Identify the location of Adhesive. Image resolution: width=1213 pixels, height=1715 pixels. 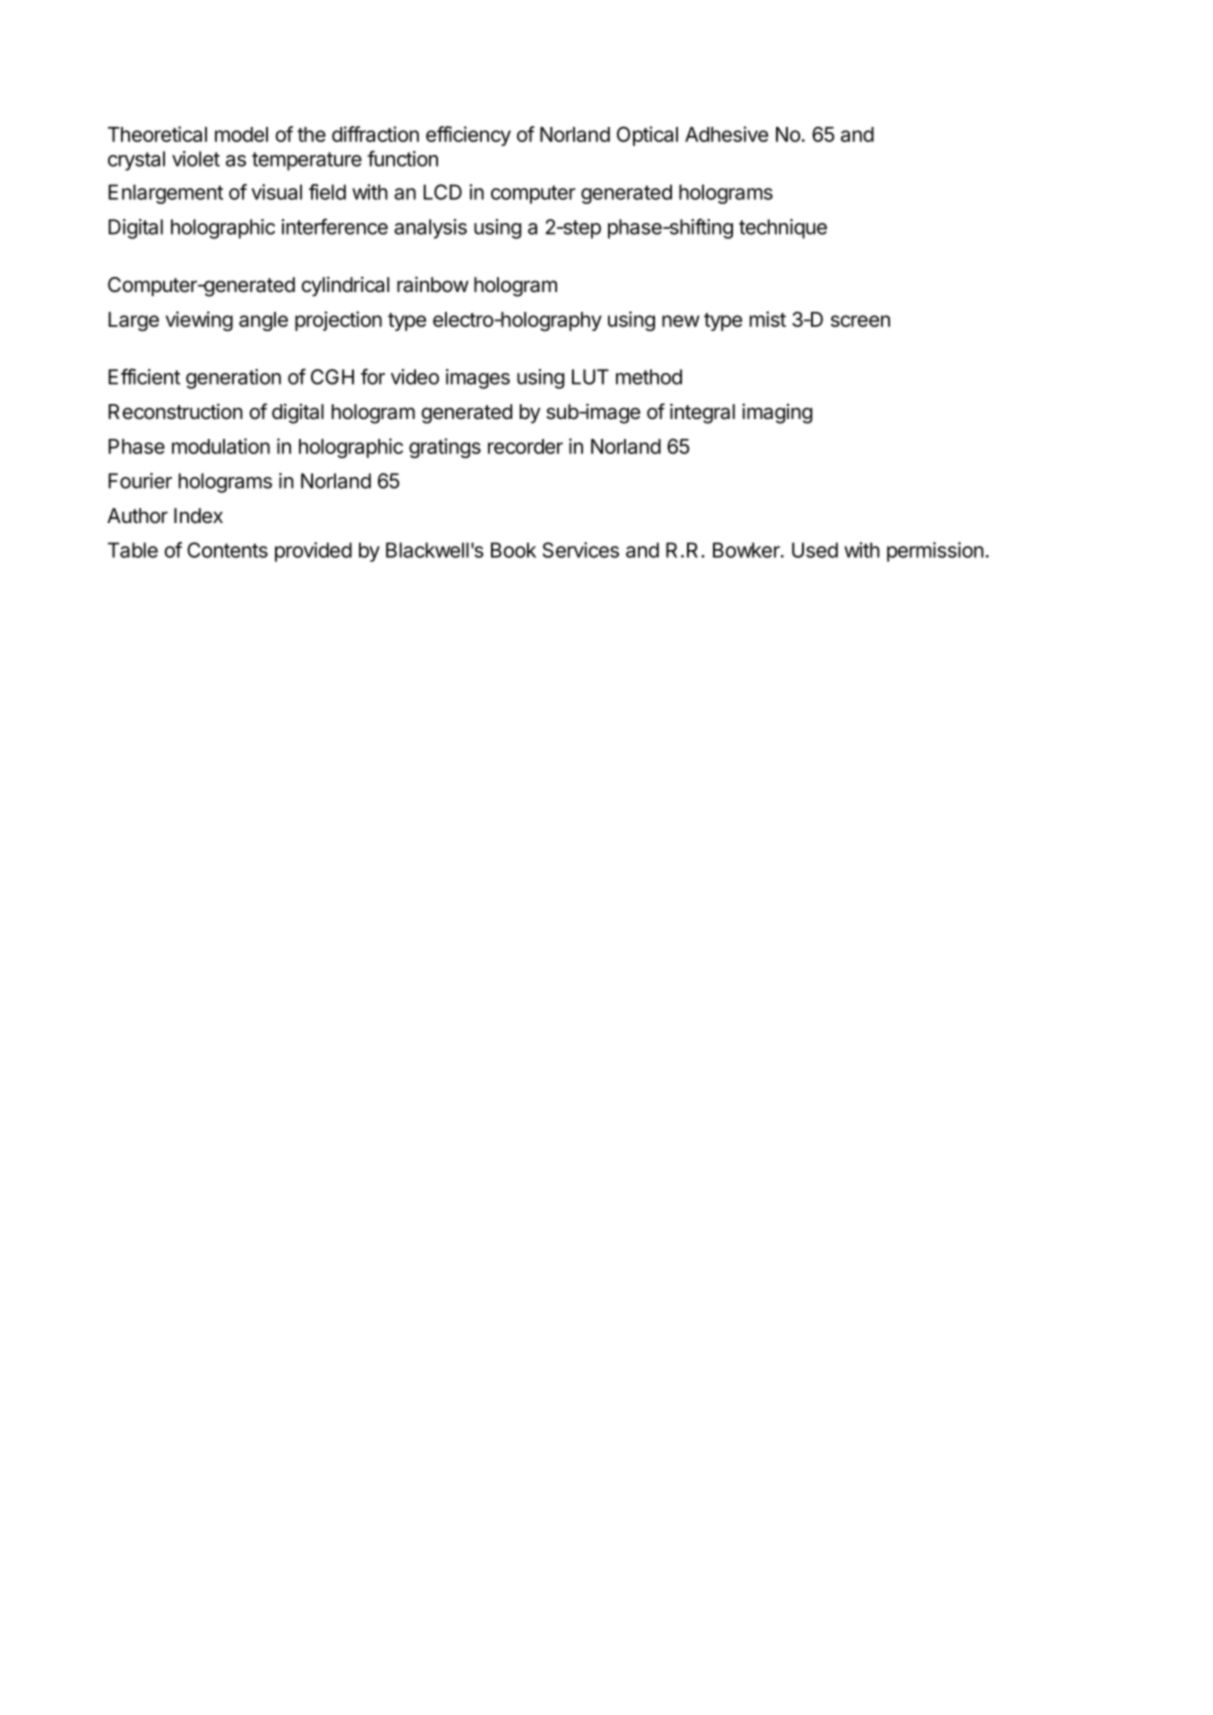
(726, 134).
